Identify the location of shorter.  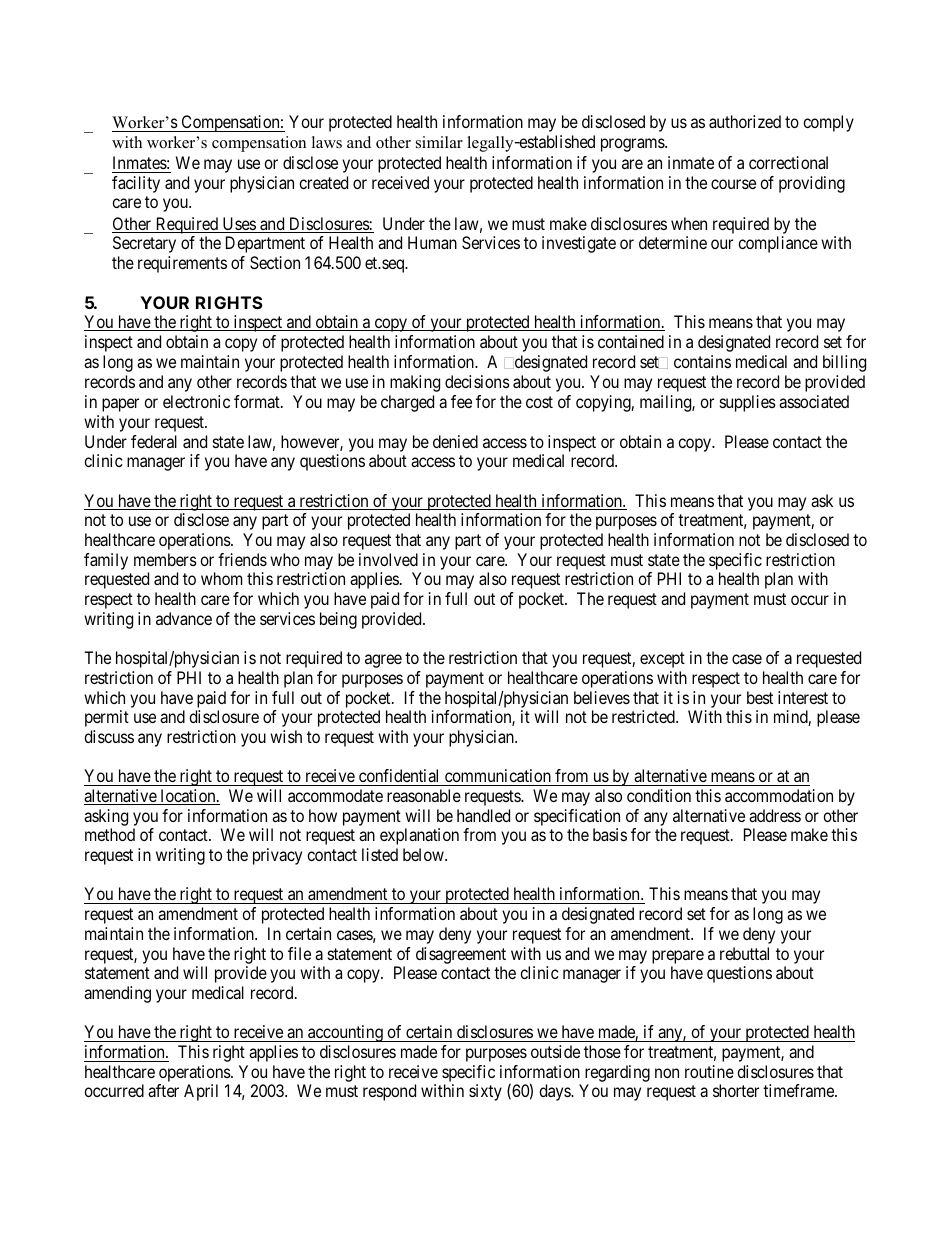
(736, 1090).
